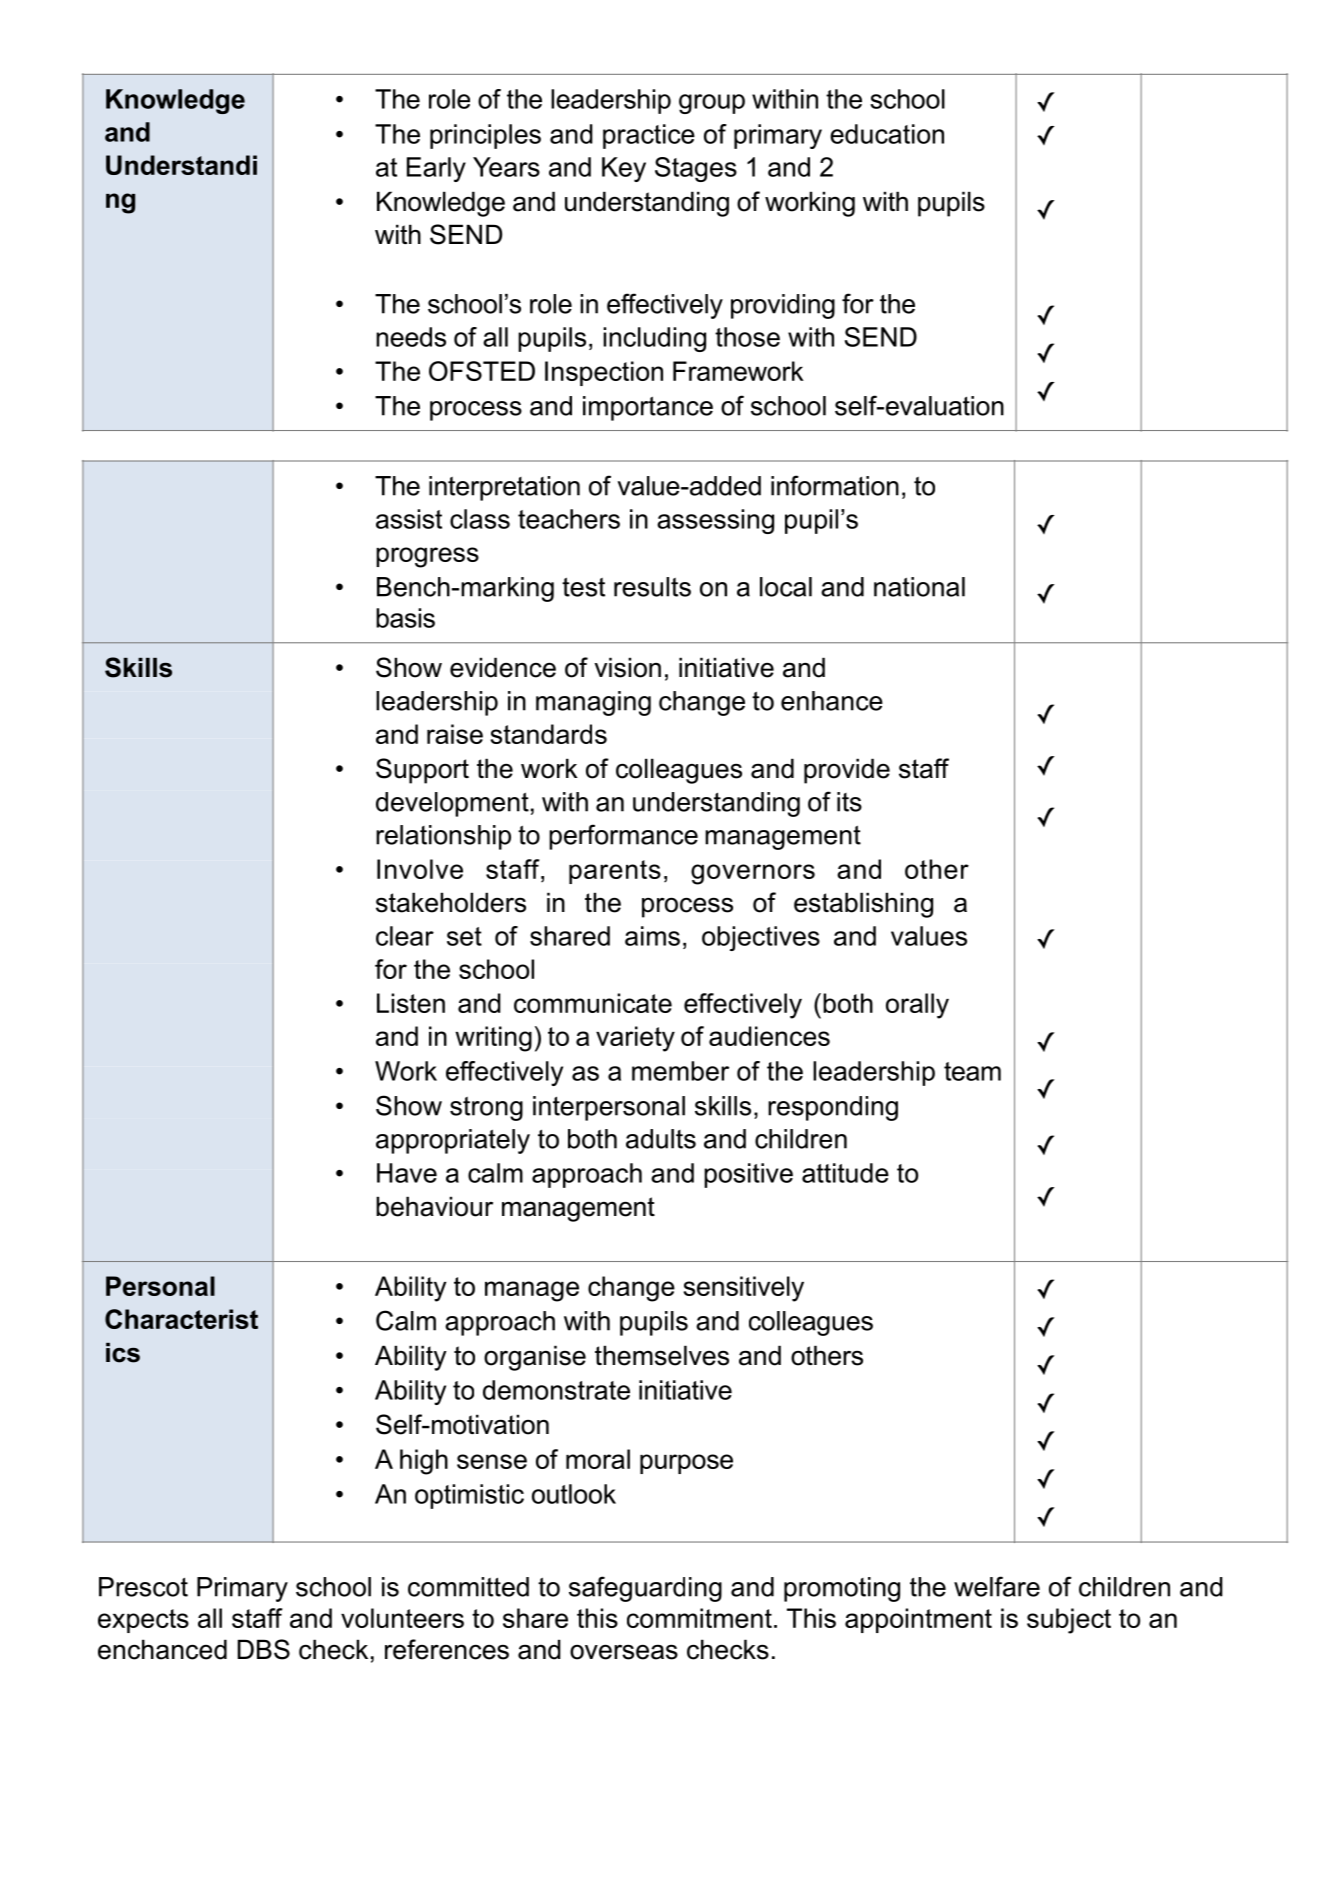  Describe the element at coordinates (264, 1649) in the page. I see `DBS` at that location.
